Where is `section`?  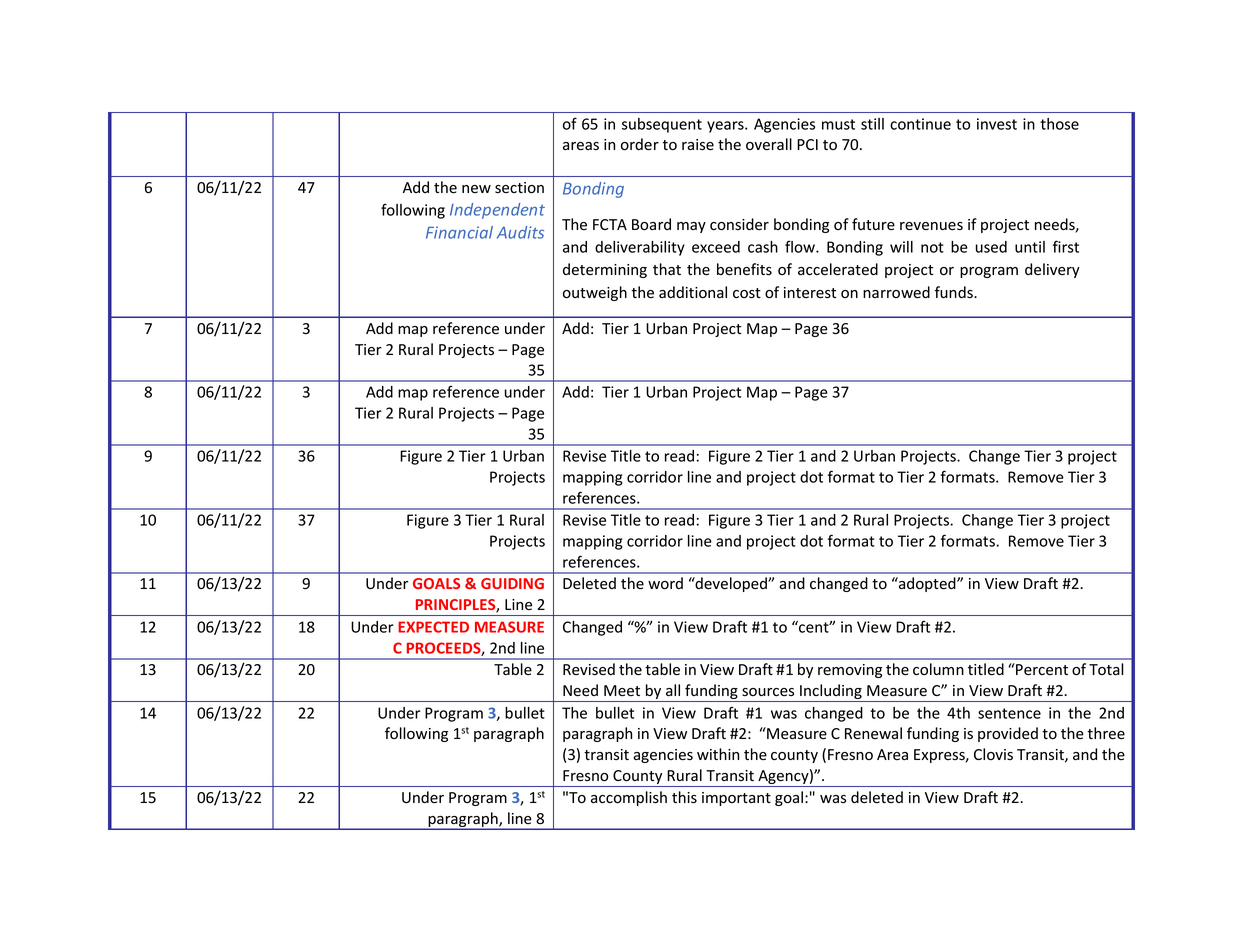 section is located at coordinates (519, 188).
